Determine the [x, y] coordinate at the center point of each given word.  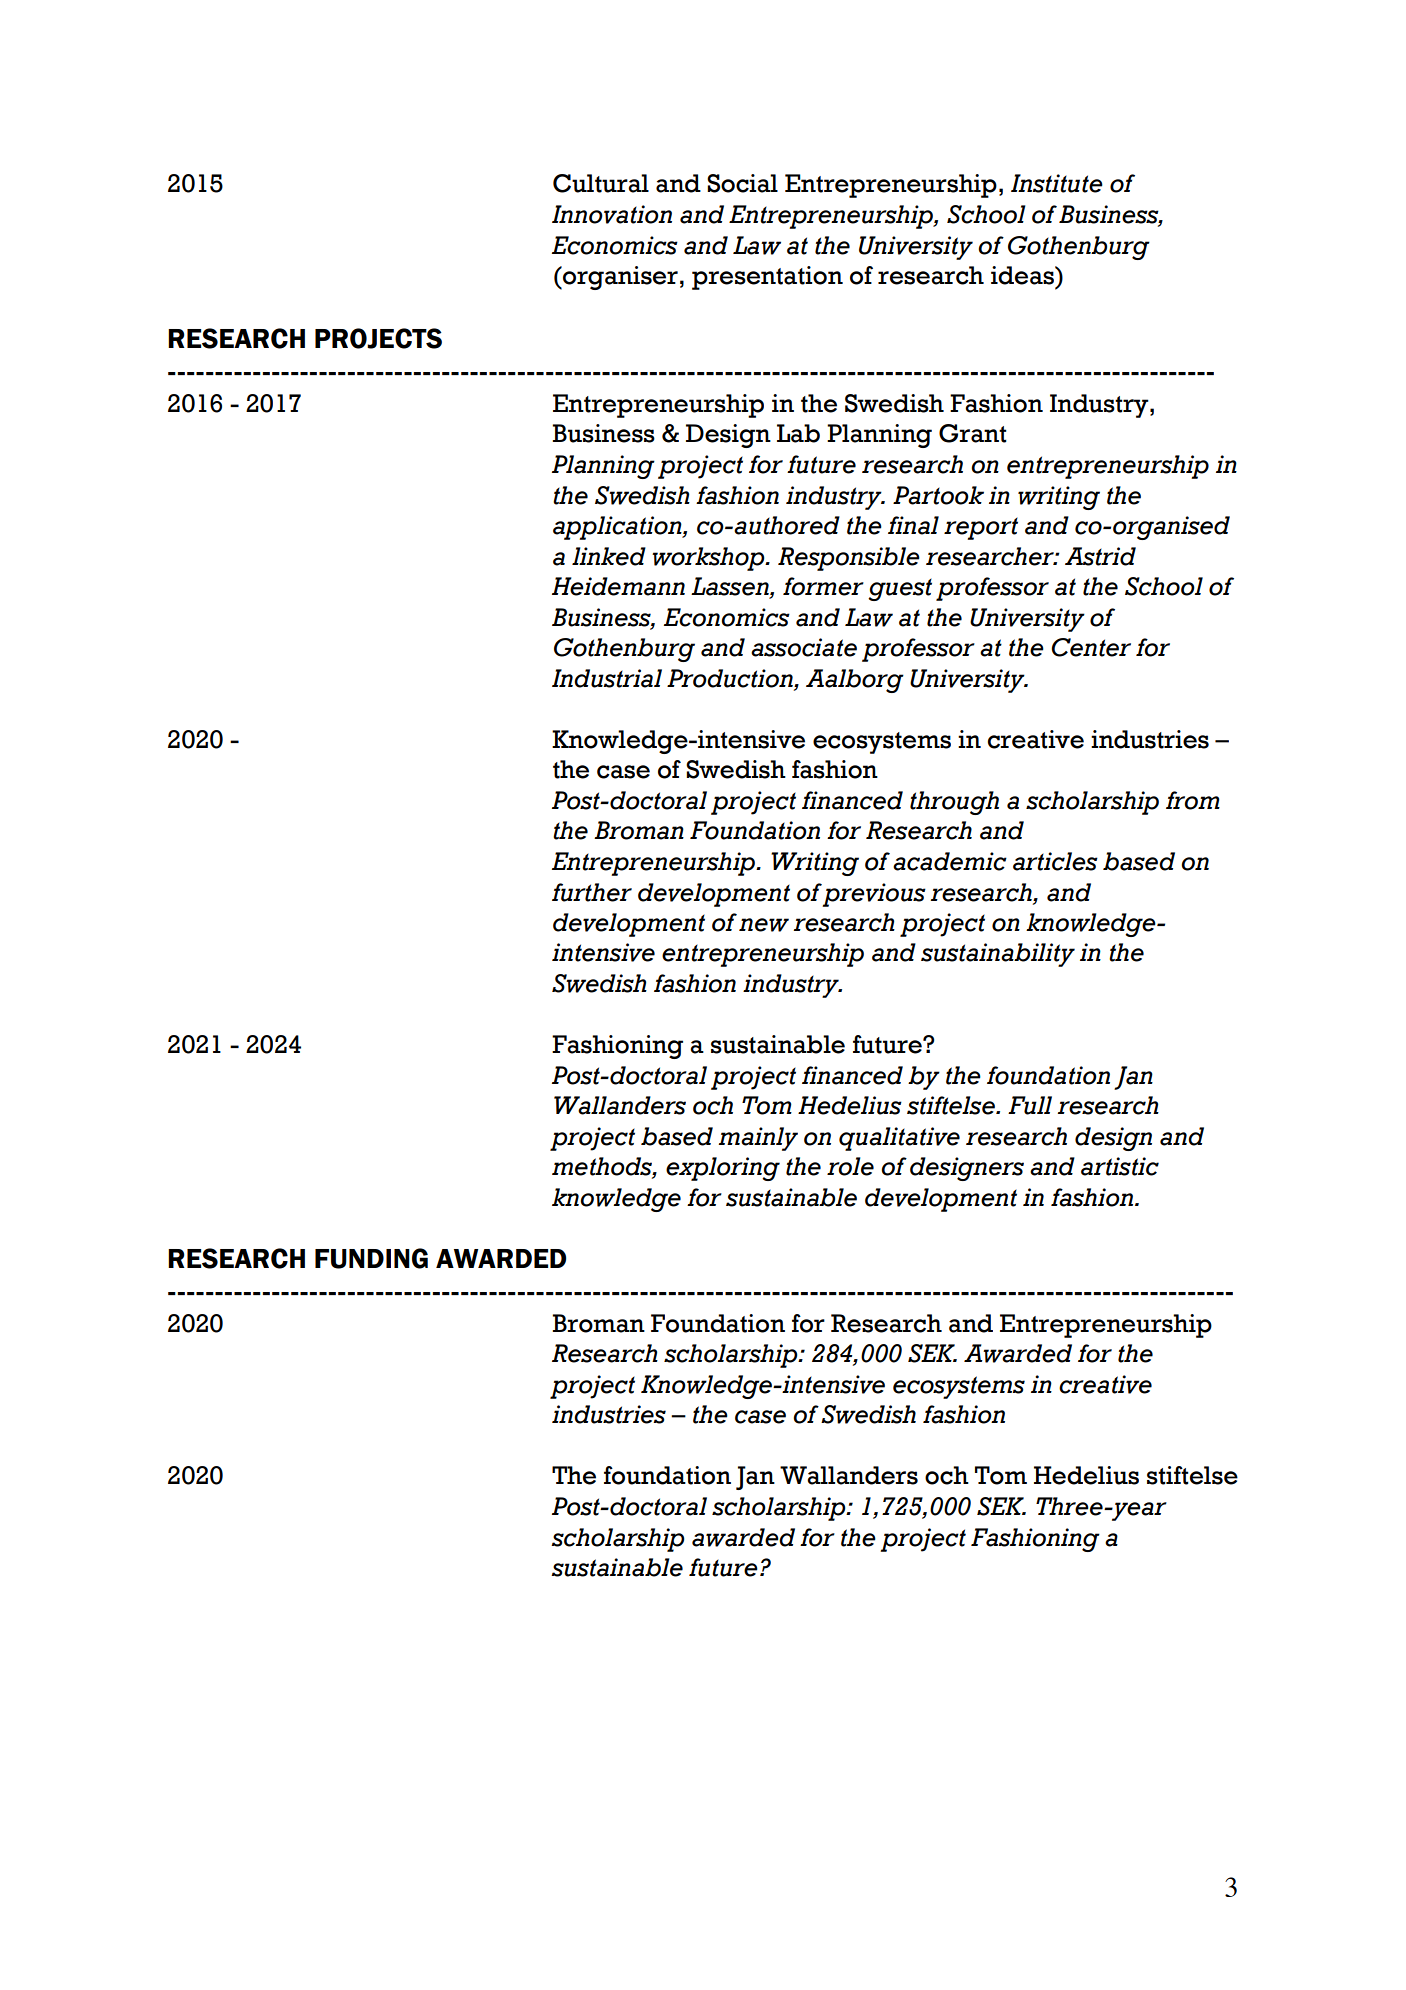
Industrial [607, 678]
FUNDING [371, 1258]
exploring [723, 1169]
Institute [1057, 183]
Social [742, 183]
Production [731, 679]
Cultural [601, 183]
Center [1091, 647]
